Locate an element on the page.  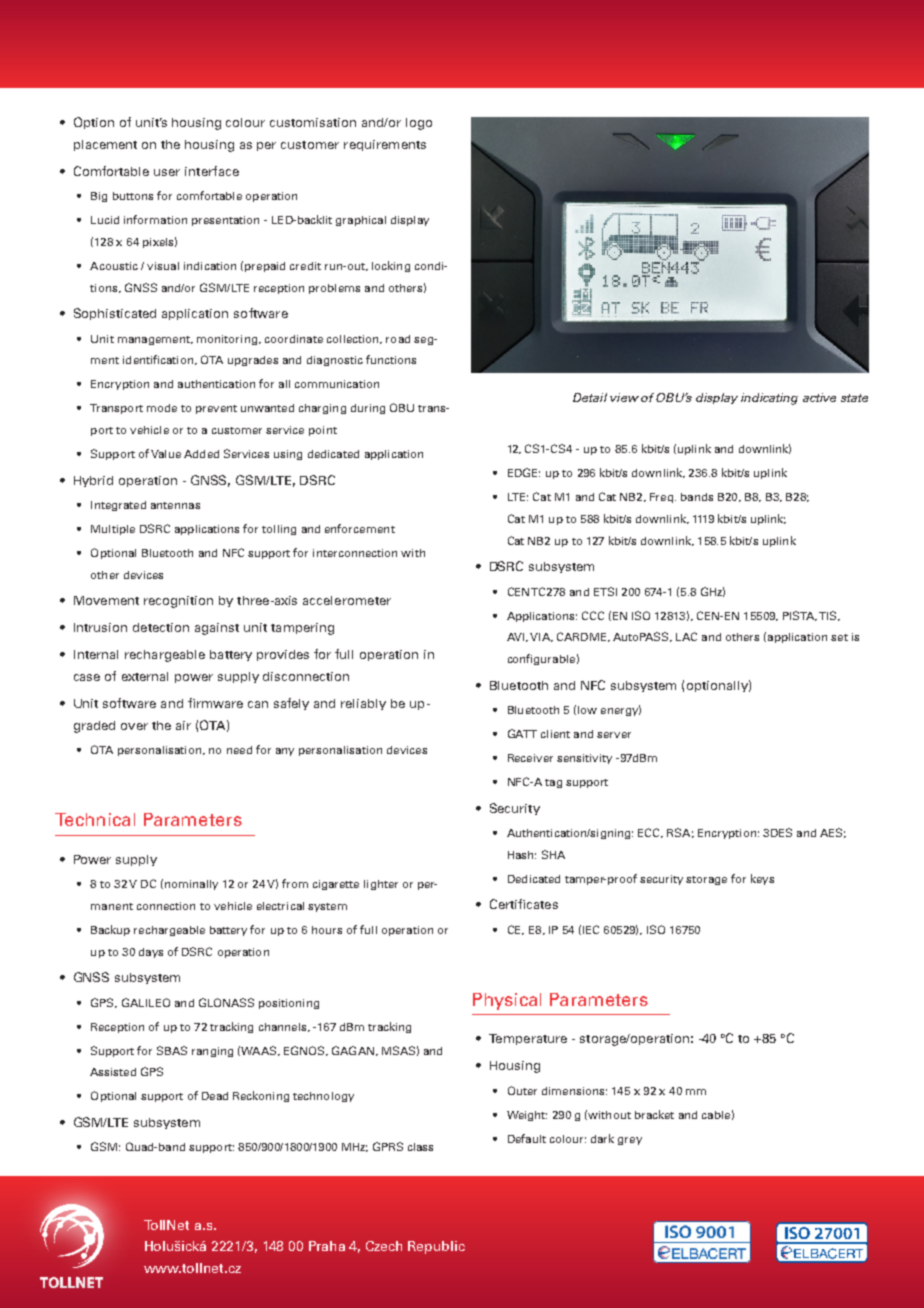
logo is located at coordinates (419, 124).
